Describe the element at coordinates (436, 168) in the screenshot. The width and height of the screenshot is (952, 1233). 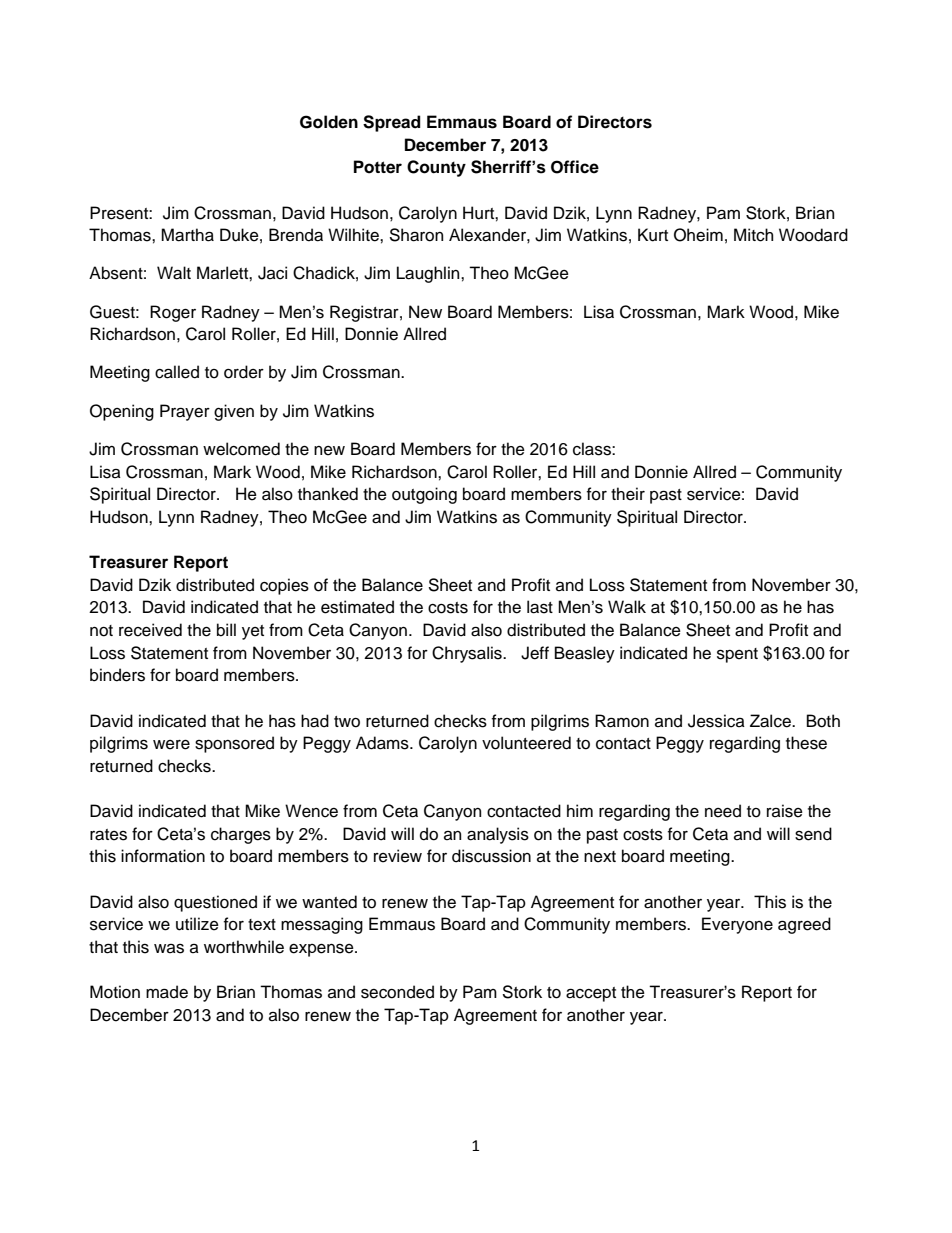
I see `County` at that location.
